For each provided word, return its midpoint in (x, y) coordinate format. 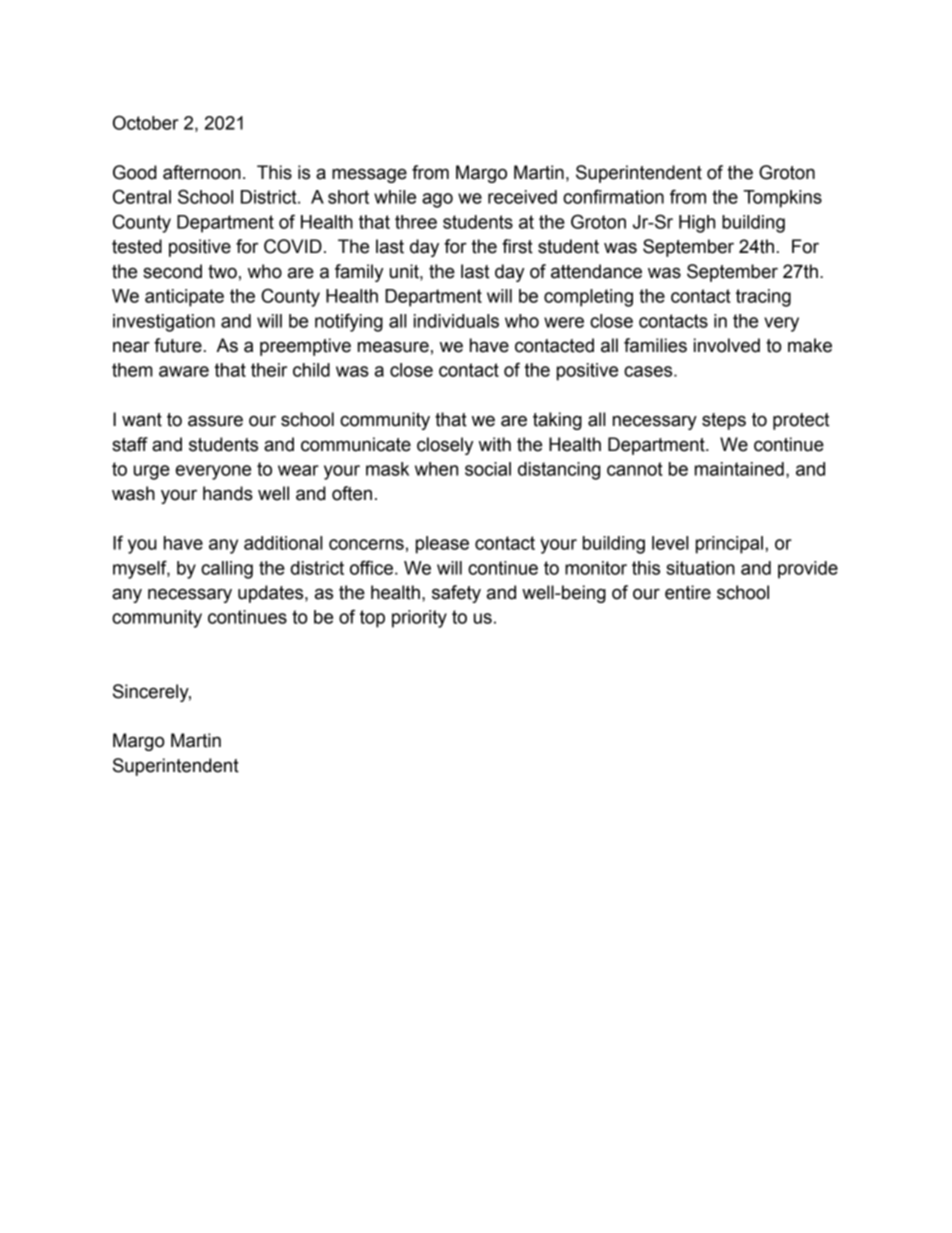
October (146, 122)
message (369, 175)
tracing (763, 298)
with (495, 444)
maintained (739, 469)
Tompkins (782, 199)
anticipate (184, 298)
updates (272, 594)
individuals (456, 321)
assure (215, 421)
